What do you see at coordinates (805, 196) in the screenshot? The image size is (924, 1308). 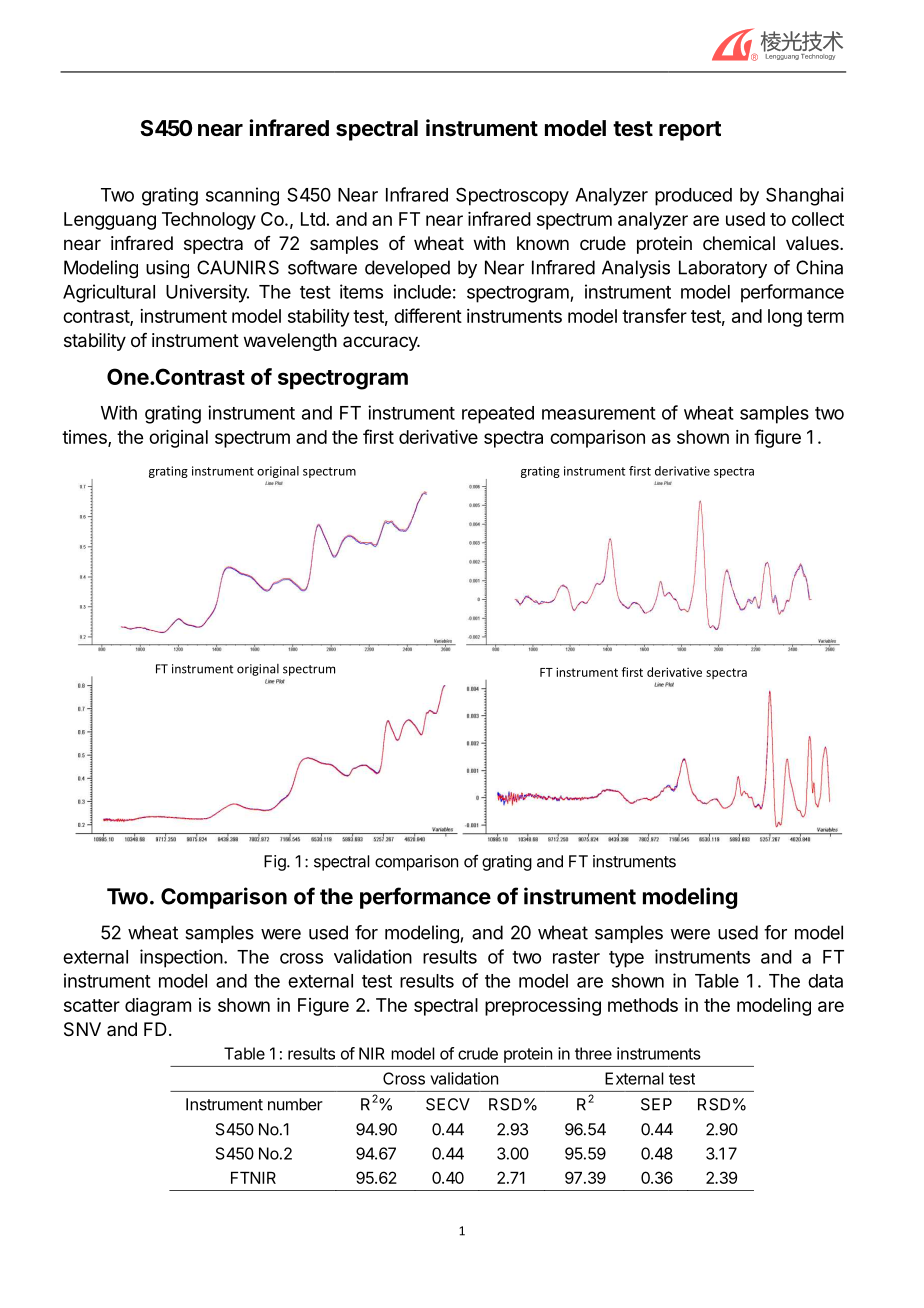 I see `Shanghai` at bounding box center [805, 196].
